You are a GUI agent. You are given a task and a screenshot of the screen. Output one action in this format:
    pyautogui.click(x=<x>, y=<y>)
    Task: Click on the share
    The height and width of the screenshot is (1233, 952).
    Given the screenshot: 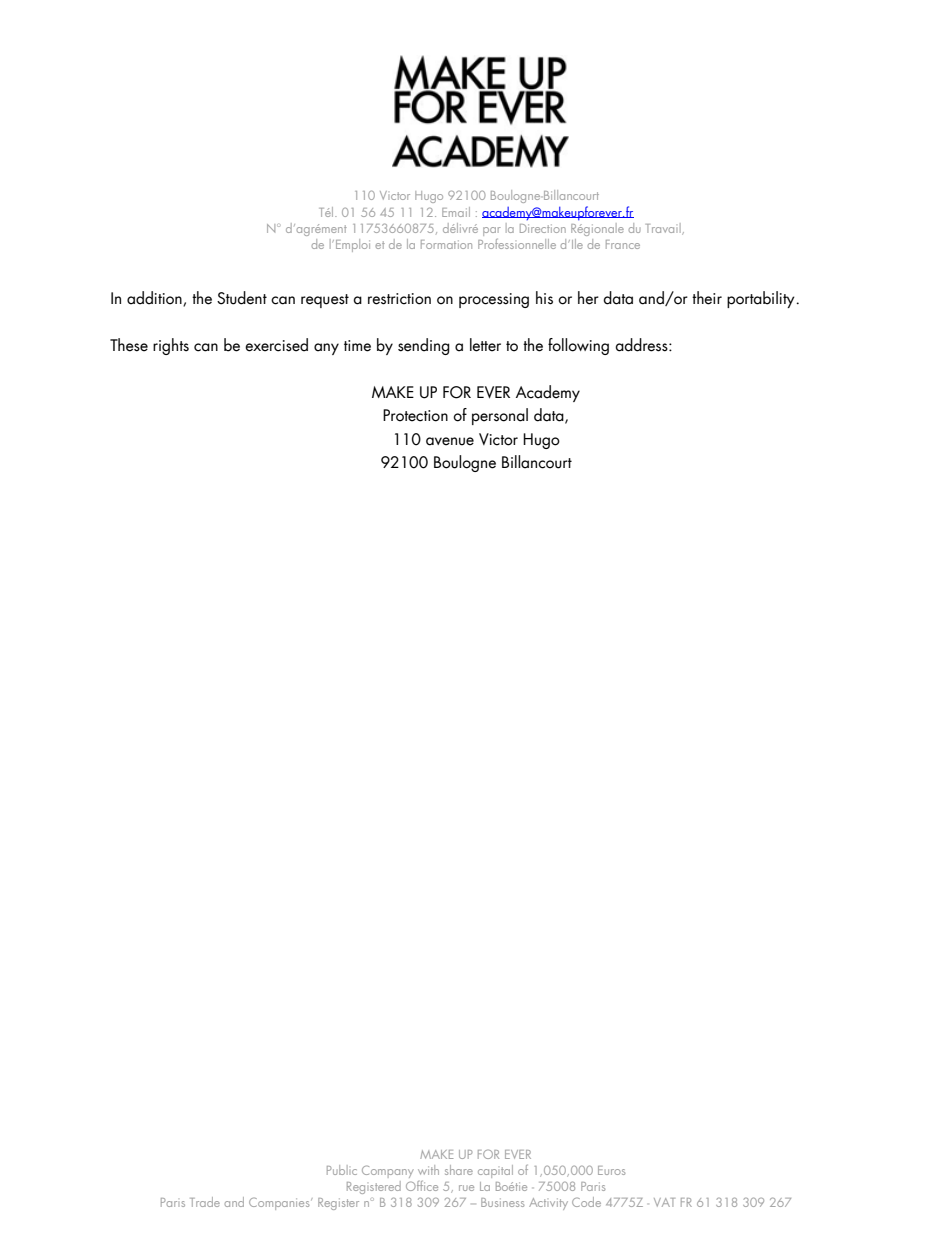 What is the action you would take?
    pyautogui.click(x=459, y=1170)
